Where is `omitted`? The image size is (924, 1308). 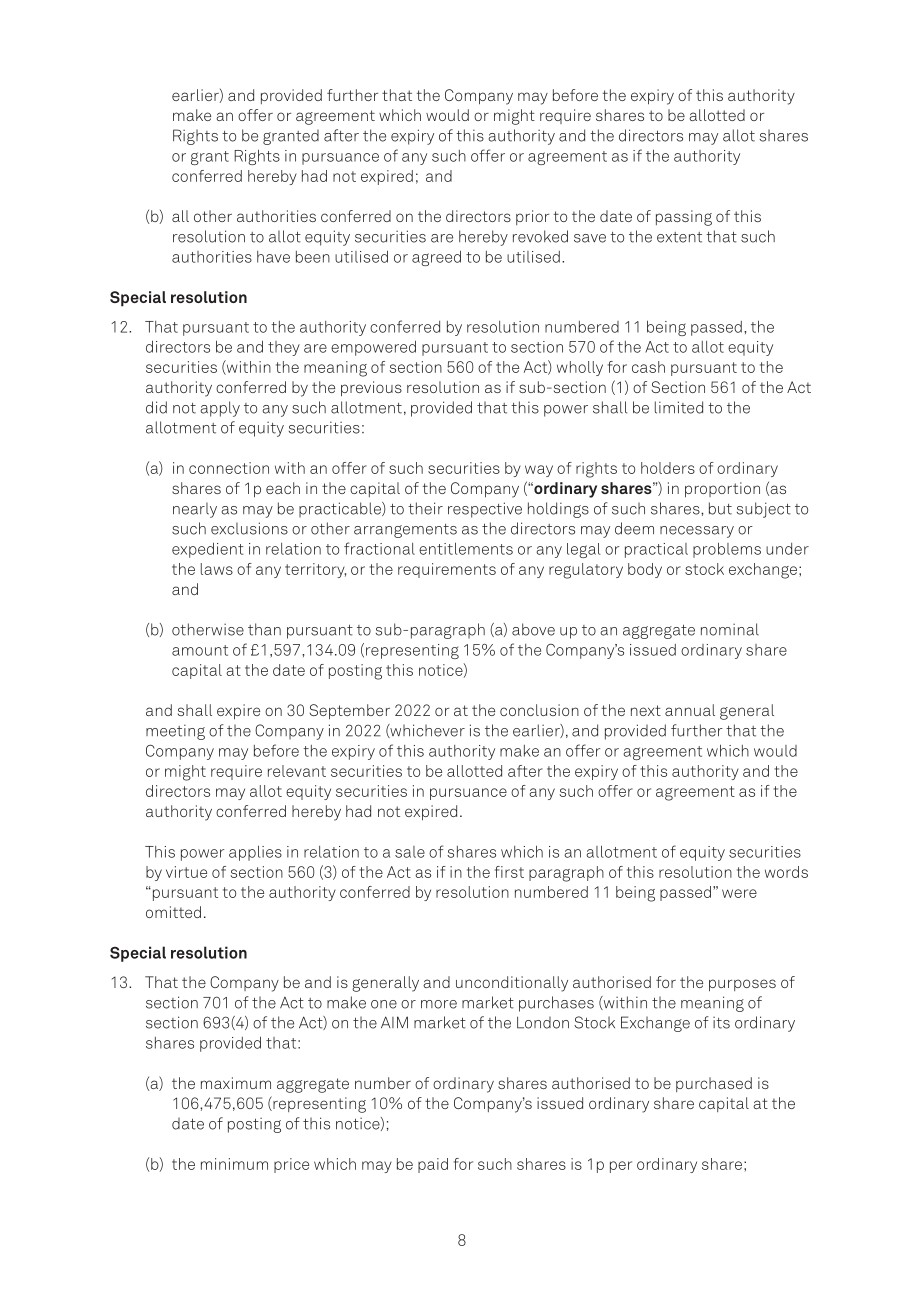 omitted is located at coordinates (173, 912).
